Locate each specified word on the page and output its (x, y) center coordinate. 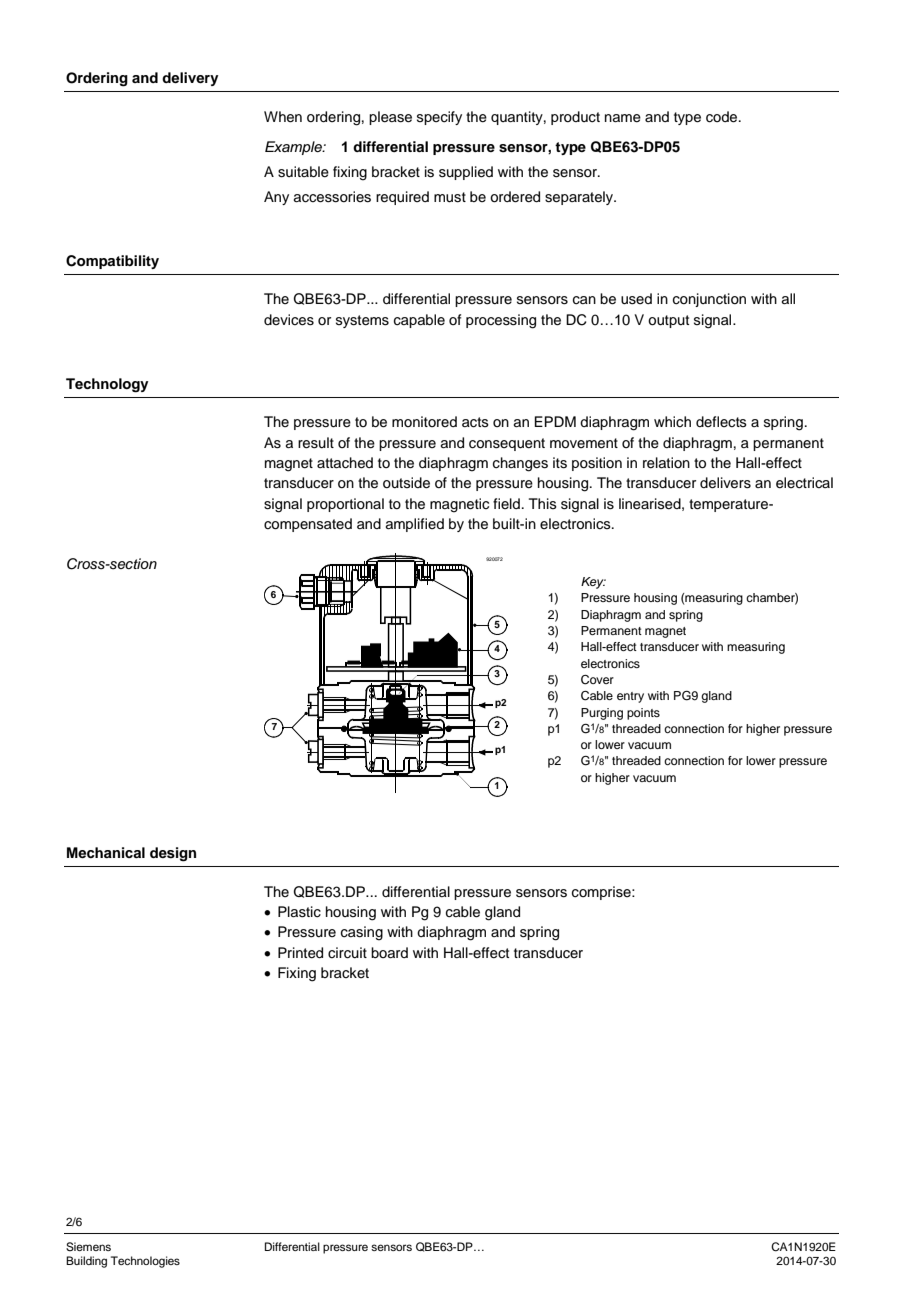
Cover (597, 680)
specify (439, 118)
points (643, 714)
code (723, 117)
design (173, 854)
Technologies (145, 1262)
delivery (190, 79)
